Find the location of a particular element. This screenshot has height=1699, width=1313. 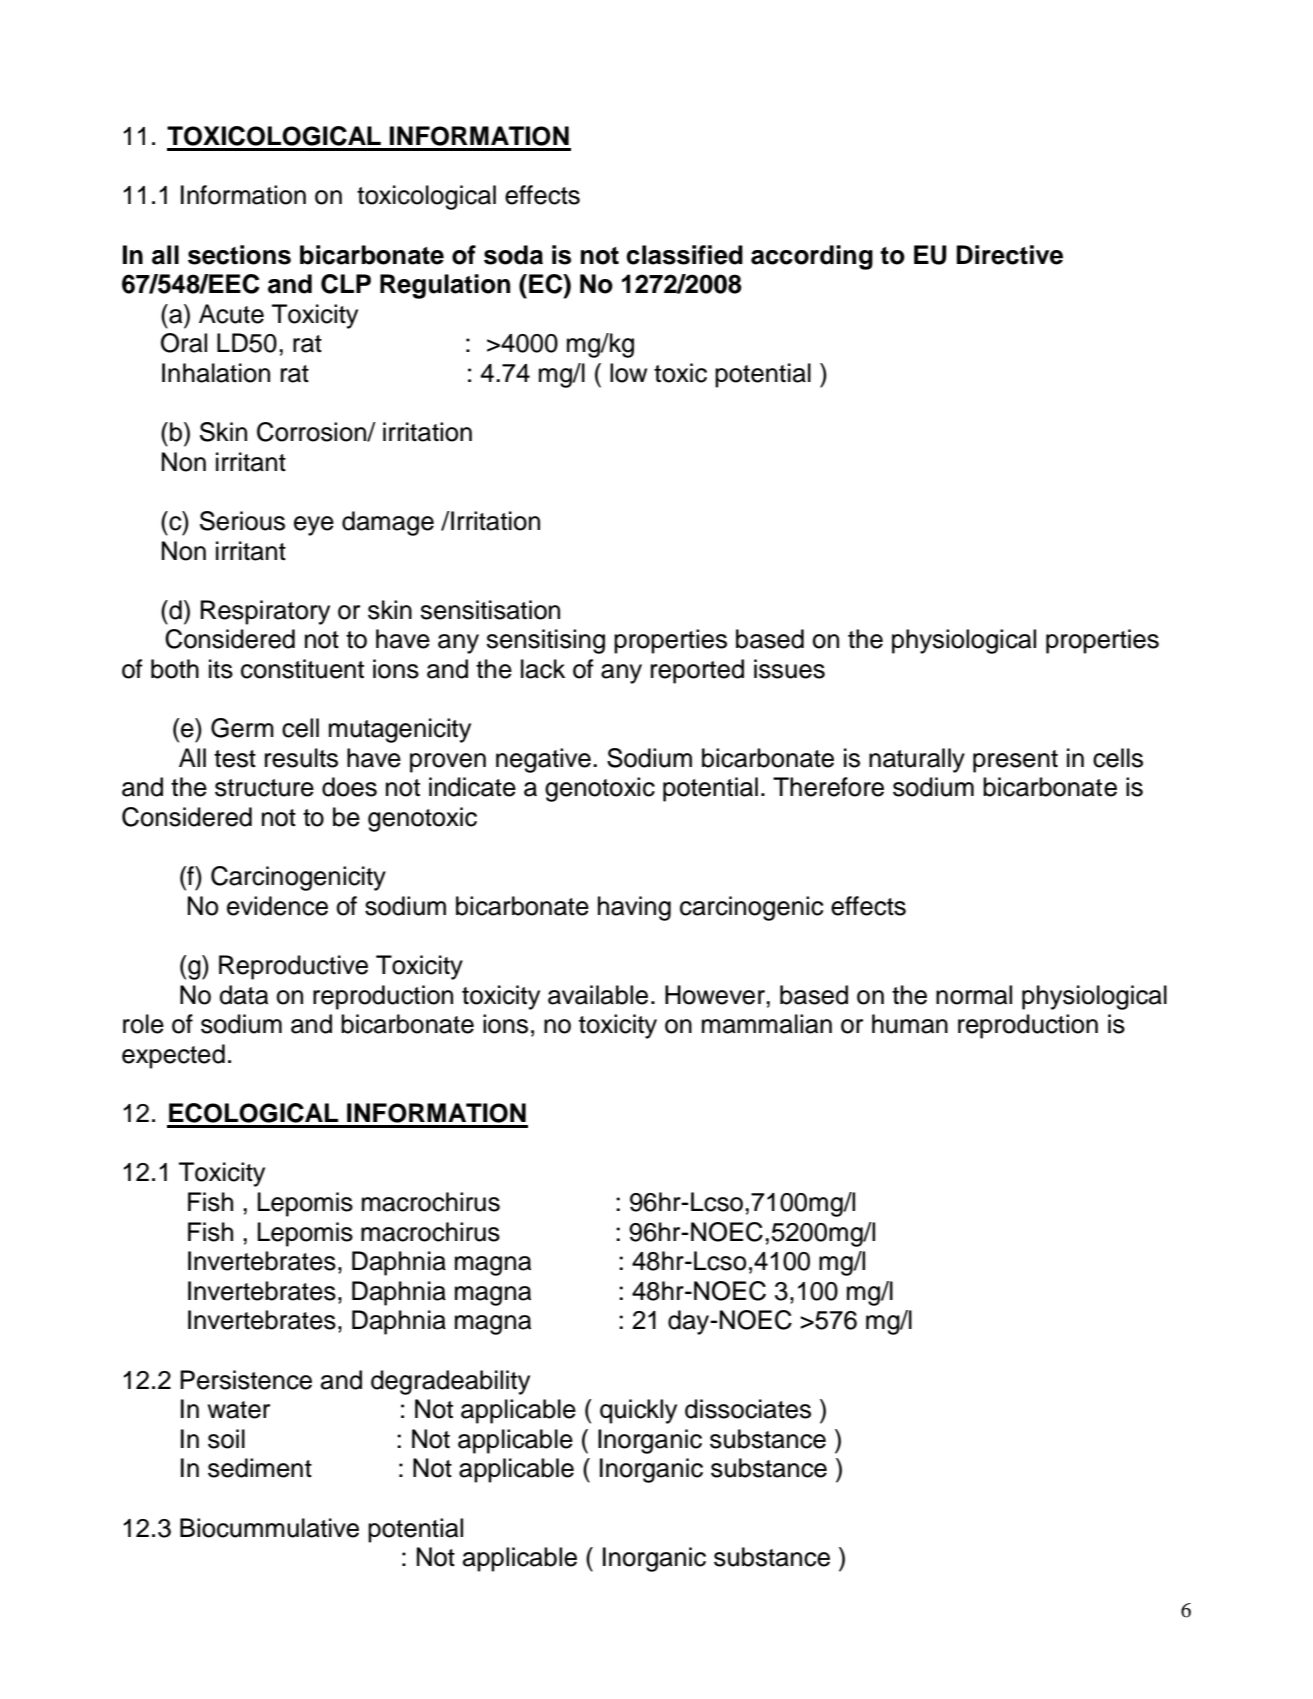

Respiratory is located at coordinates (265, 612).
